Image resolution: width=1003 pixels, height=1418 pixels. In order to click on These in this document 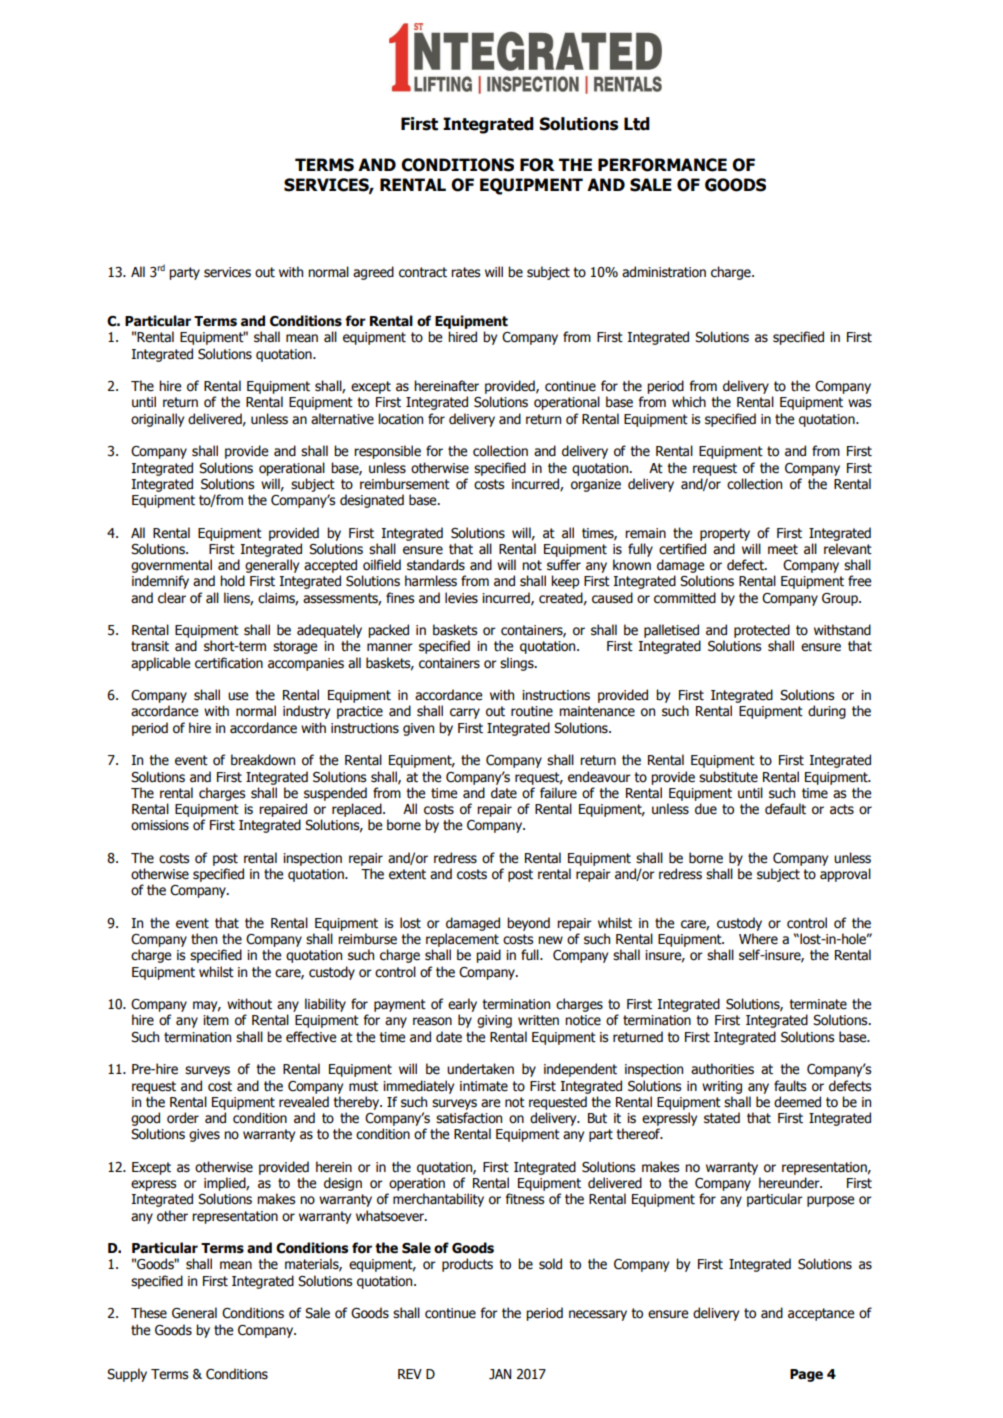, I will do `click(149, 1313)`.
